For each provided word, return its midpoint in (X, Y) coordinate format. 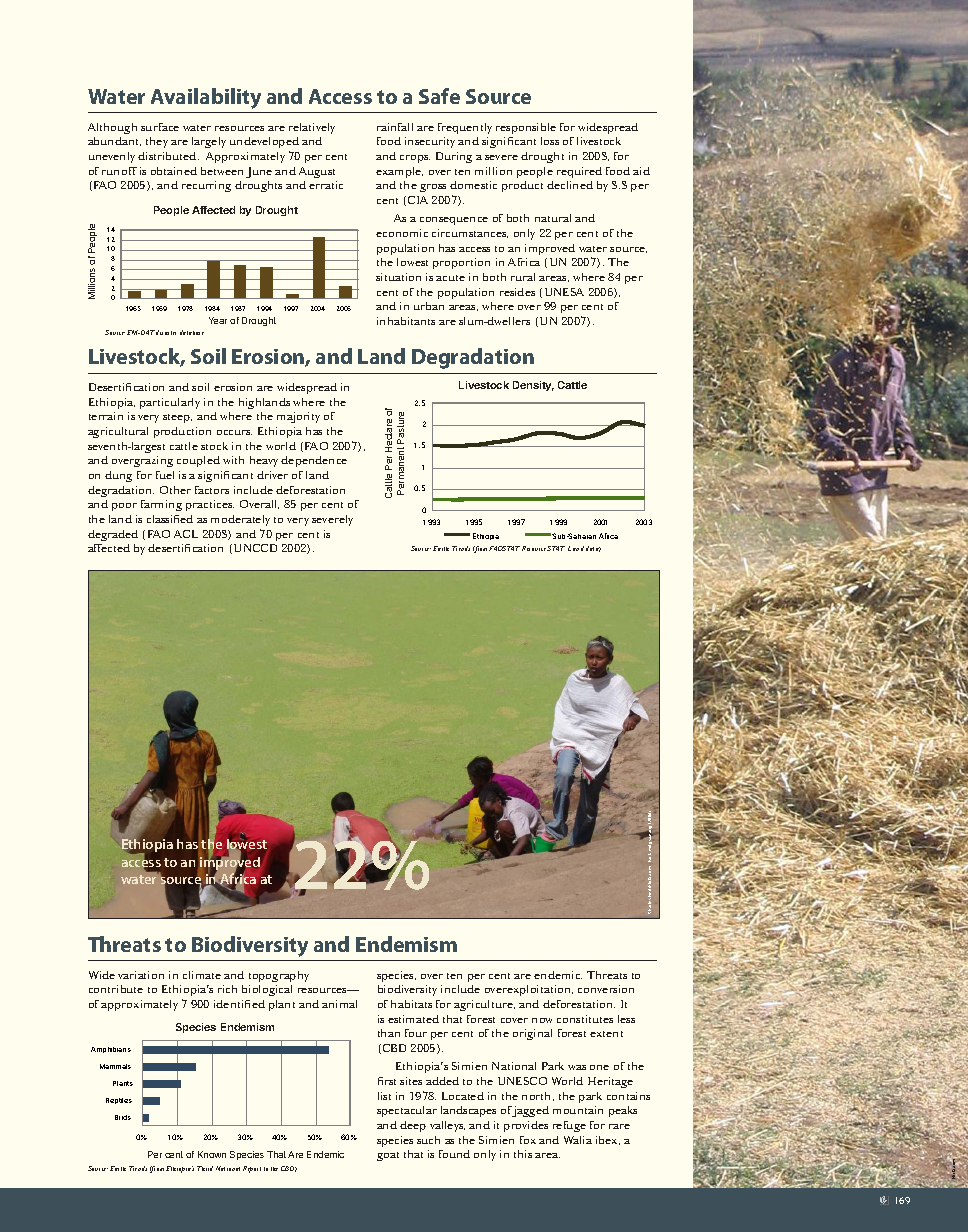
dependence (314, 461)
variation (141, 975)
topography (279, 976)
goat (388, 1156)
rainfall (395, 127)
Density (533, 386)
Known (212, 1154)
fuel (165, 475)
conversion (606, 989)
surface (160, 127)
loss (550, 141)
